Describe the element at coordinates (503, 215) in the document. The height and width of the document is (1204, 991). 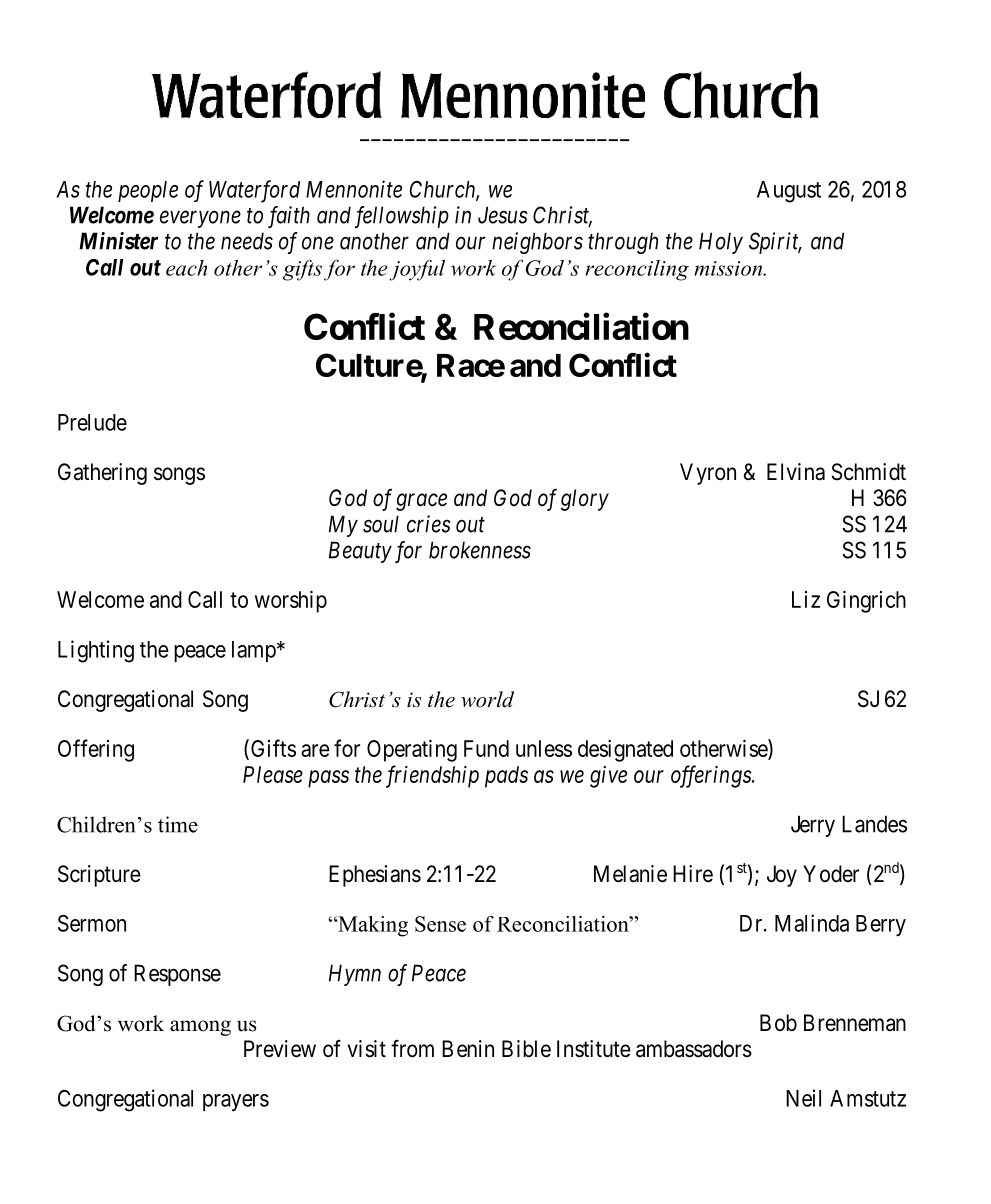
I see `Jesus` at that location.
